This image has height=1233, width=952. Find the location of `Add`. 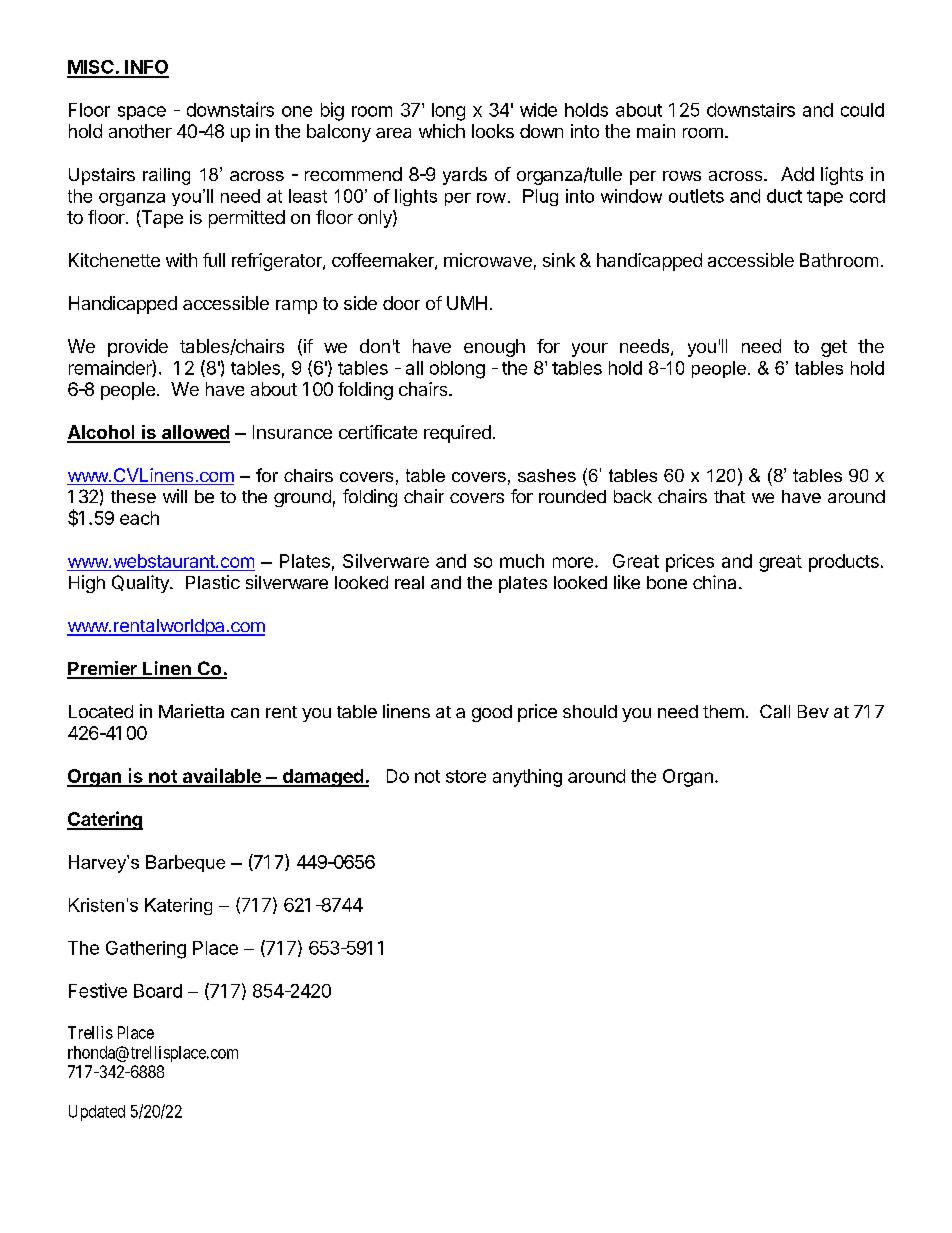

Add is located at coordinates (797, 174).
